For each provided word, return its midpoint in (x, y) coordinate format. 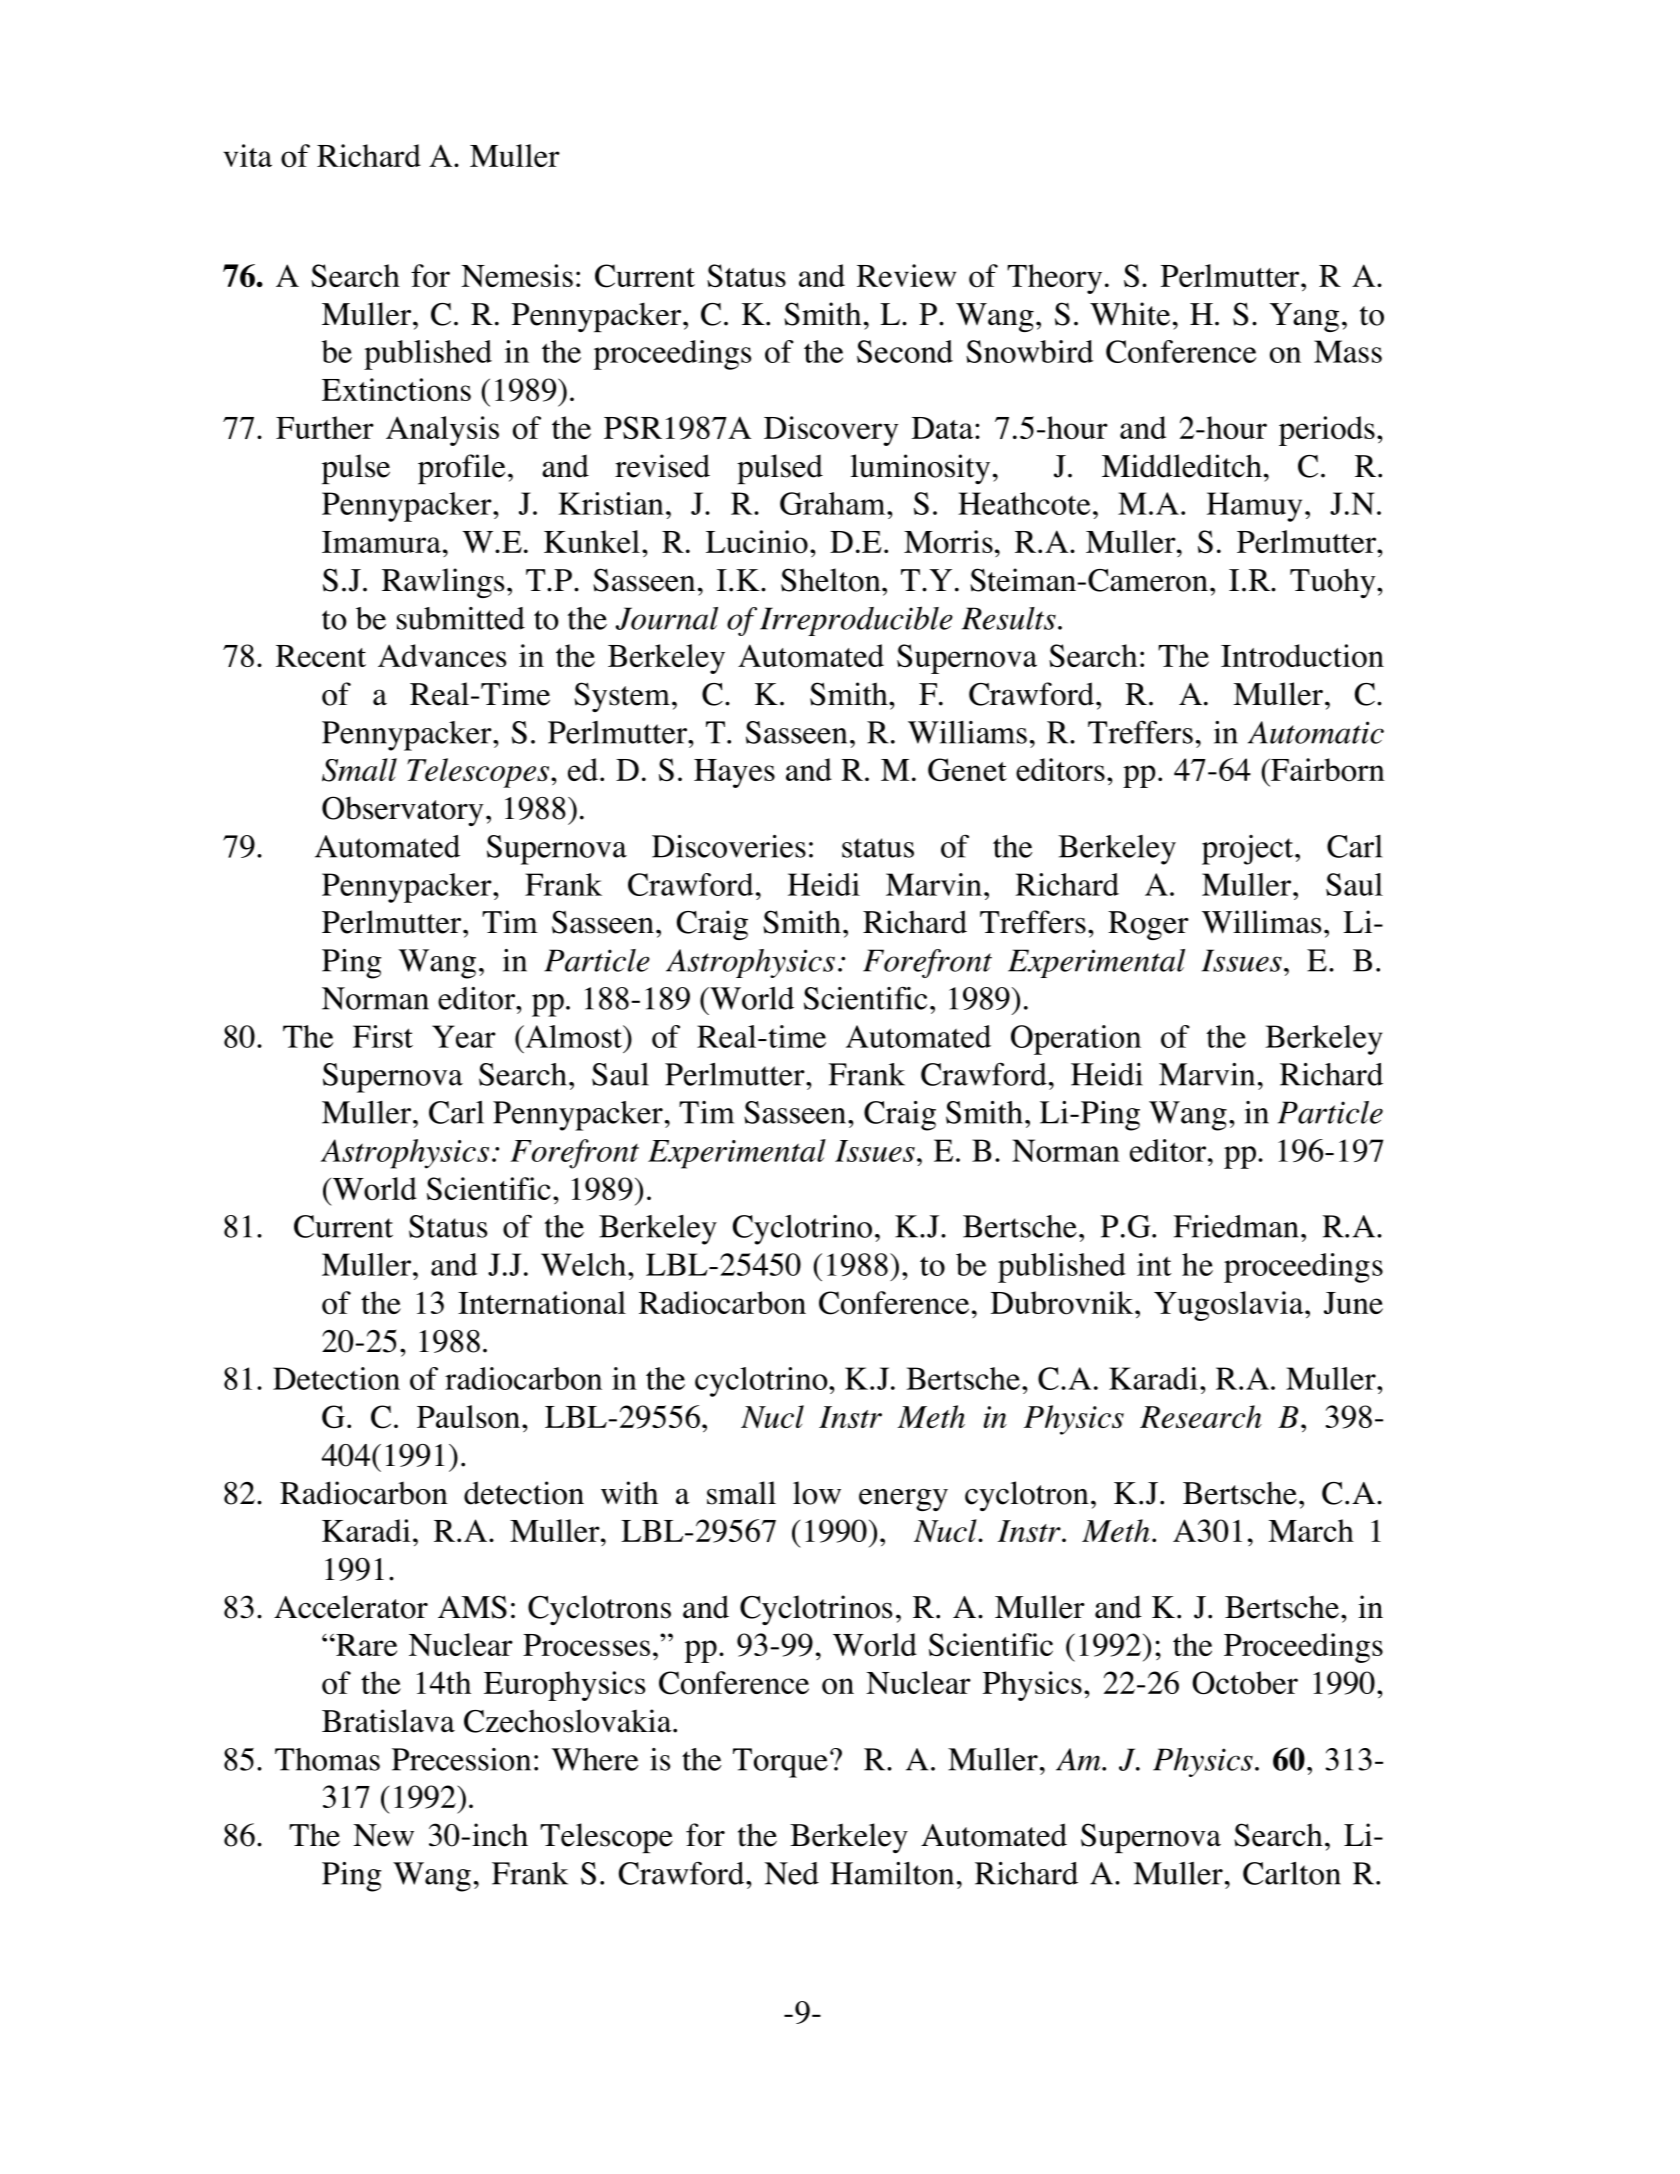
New (383, 1835)
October (1245, 1683)
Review (906, 275)
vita (247, 155)
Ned (791, 1873)
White (1130, 314)
